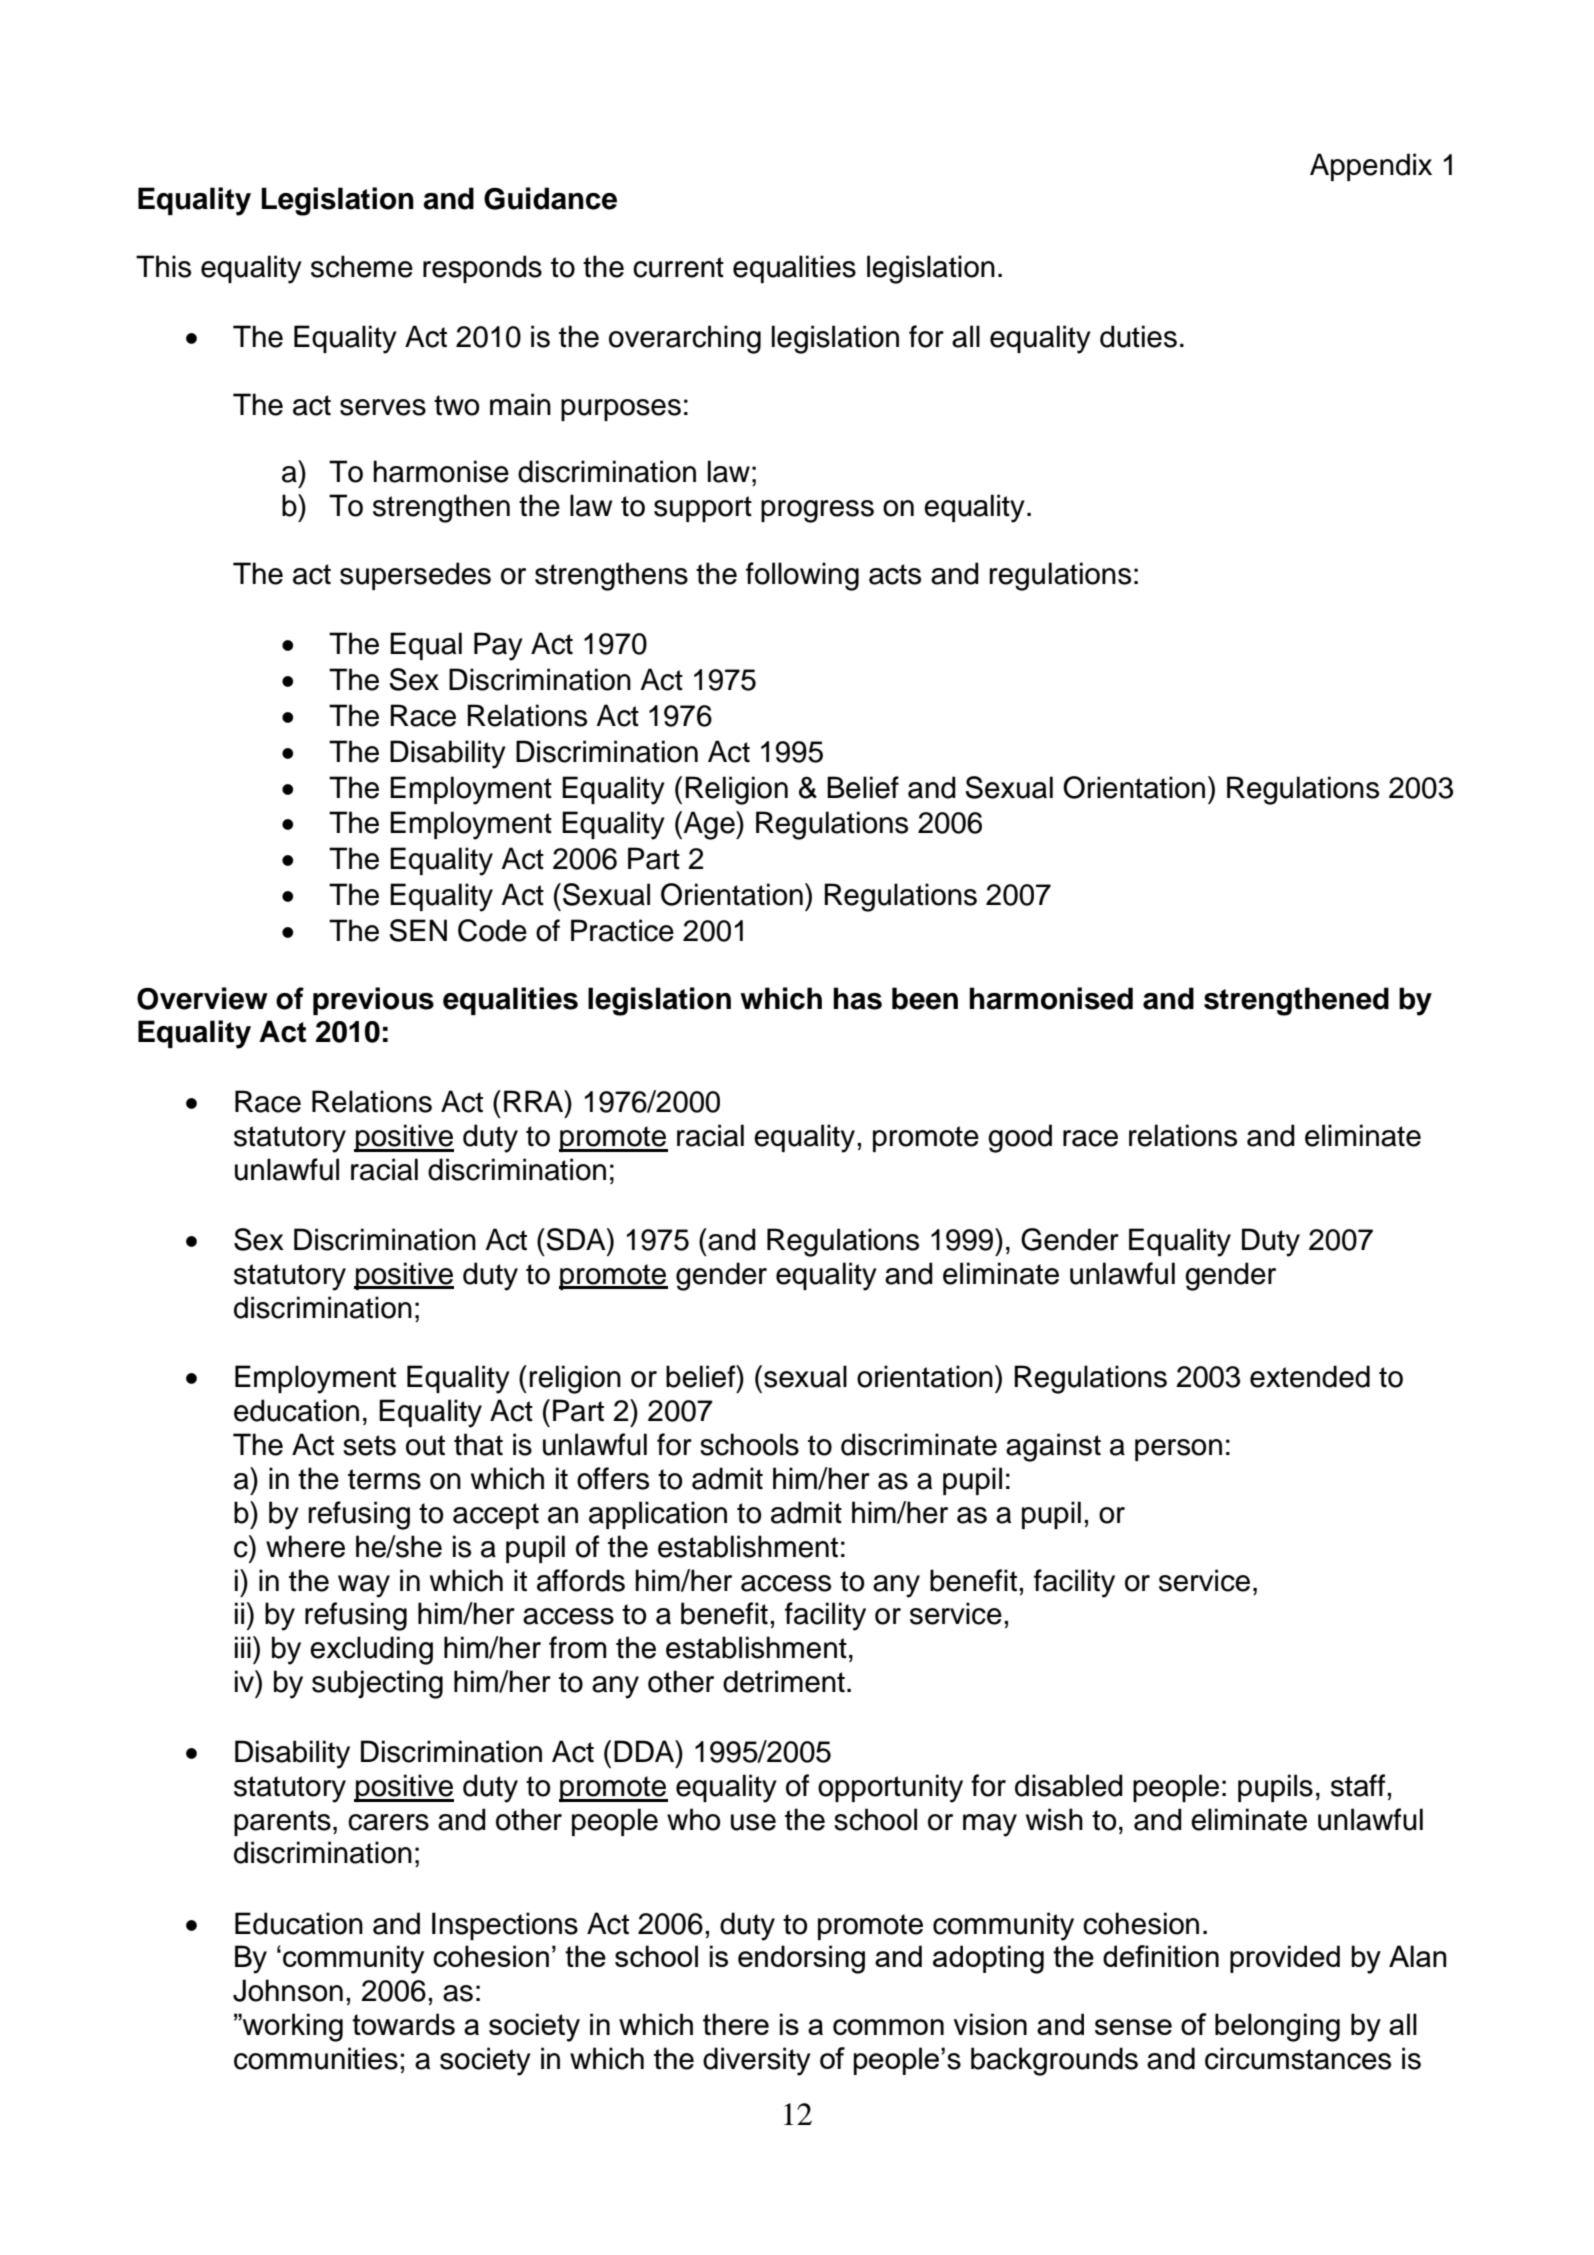  What do you see at coordinates (288, 1990) in the screenshot?
I see `Johnson` at bounding box center [288, 1990].
